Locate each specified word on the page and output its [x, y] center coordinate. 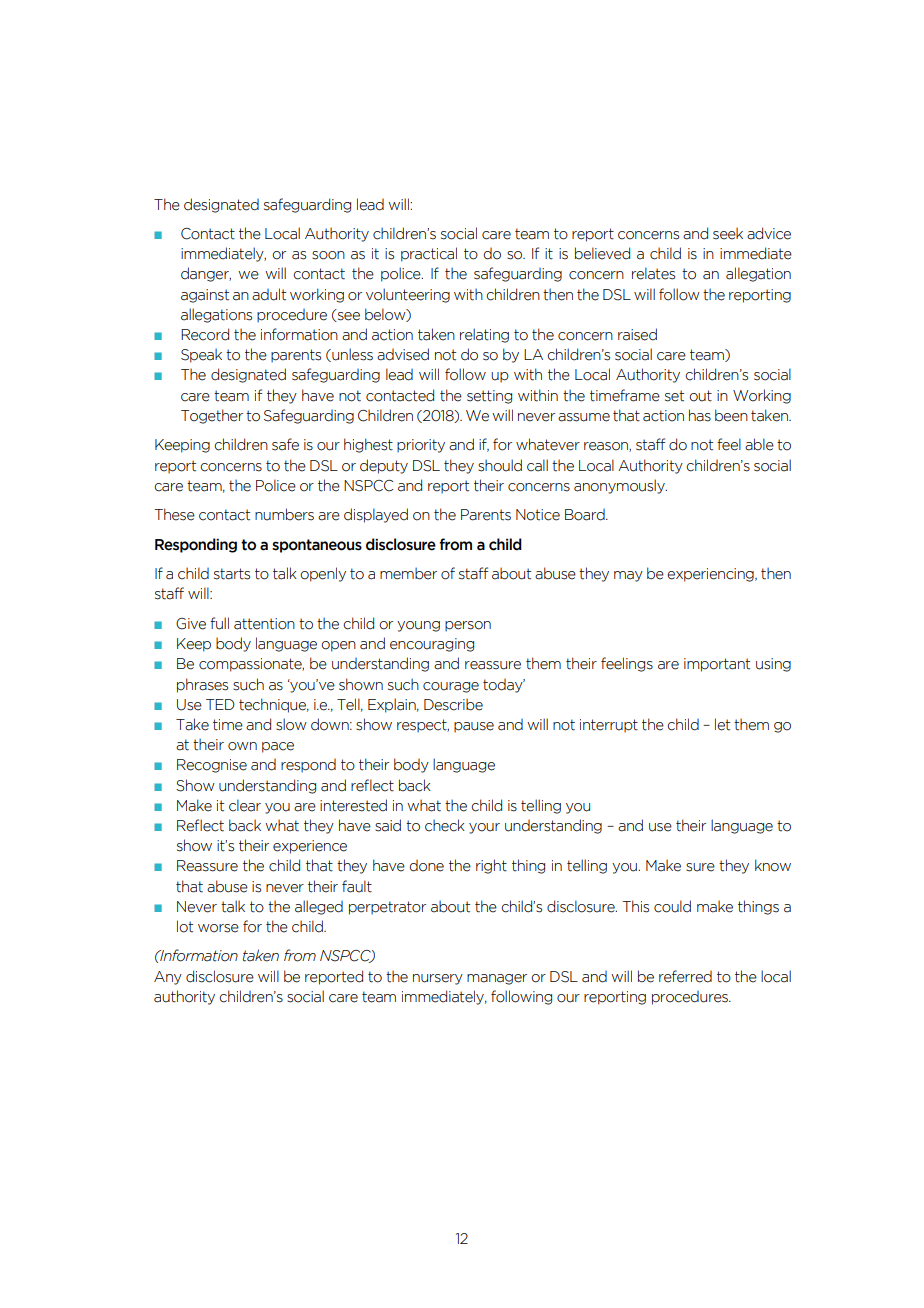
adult [269, 294]
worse [218, 928]
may [628, 576]
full [219, 623]
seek [728, 233]
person [468, 626]
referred [685, 976]
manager [497, 979]
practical [429, 254]
